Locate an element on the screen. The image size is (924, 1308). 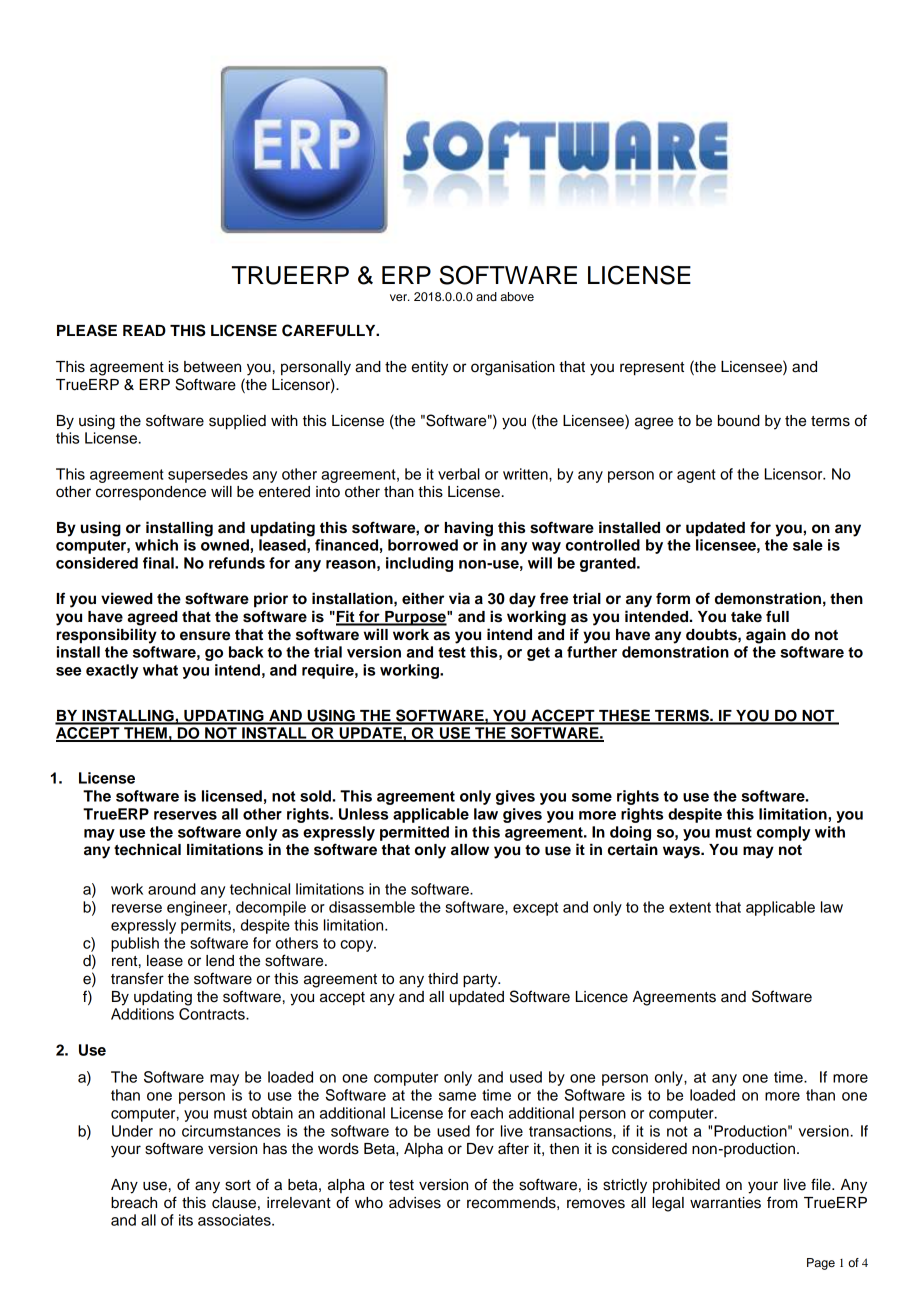
READ is located at coordinates (144, 330).
